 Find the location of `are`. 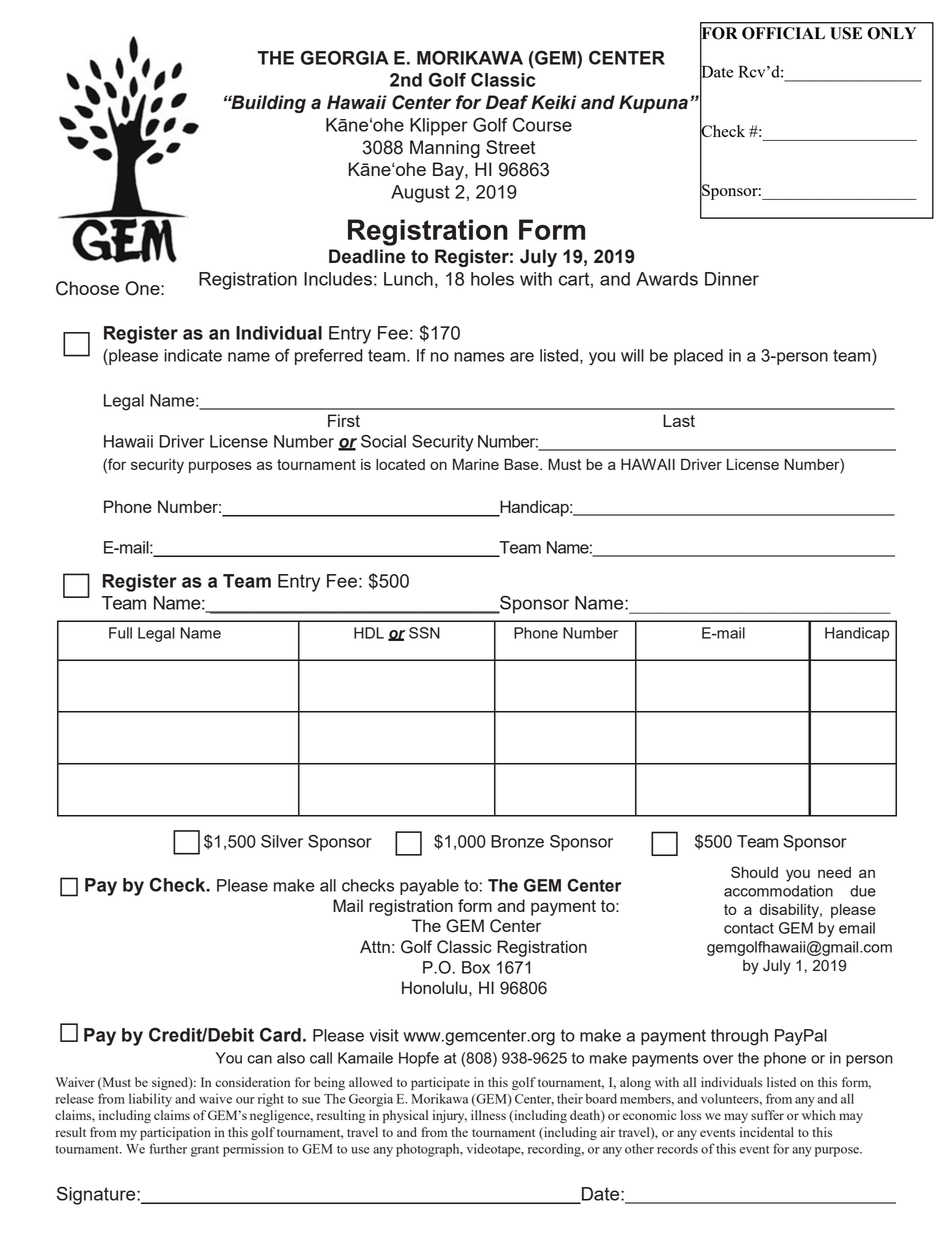

are is located at coordinates (522, 357).
